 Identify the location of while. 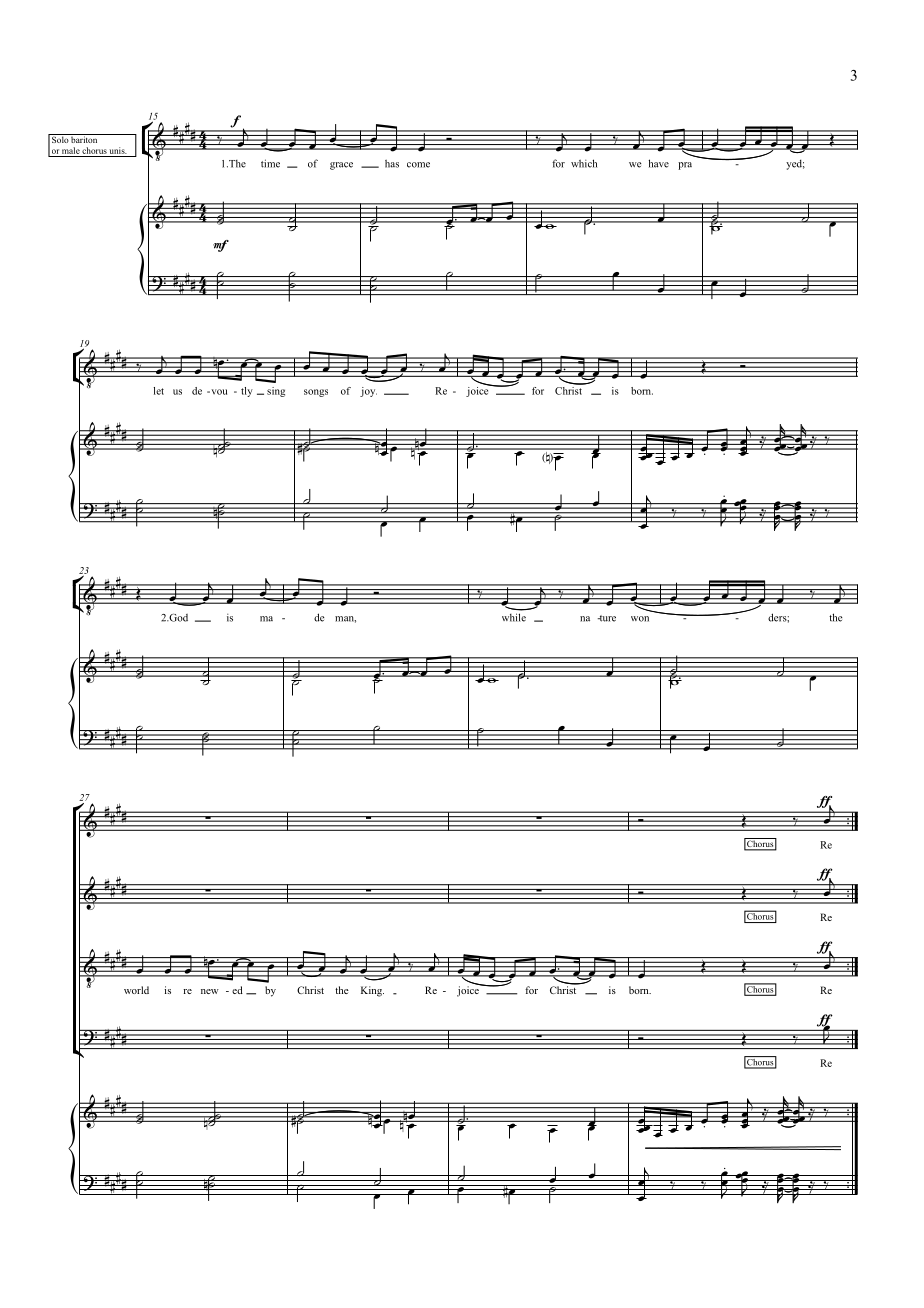
(514, 617).
